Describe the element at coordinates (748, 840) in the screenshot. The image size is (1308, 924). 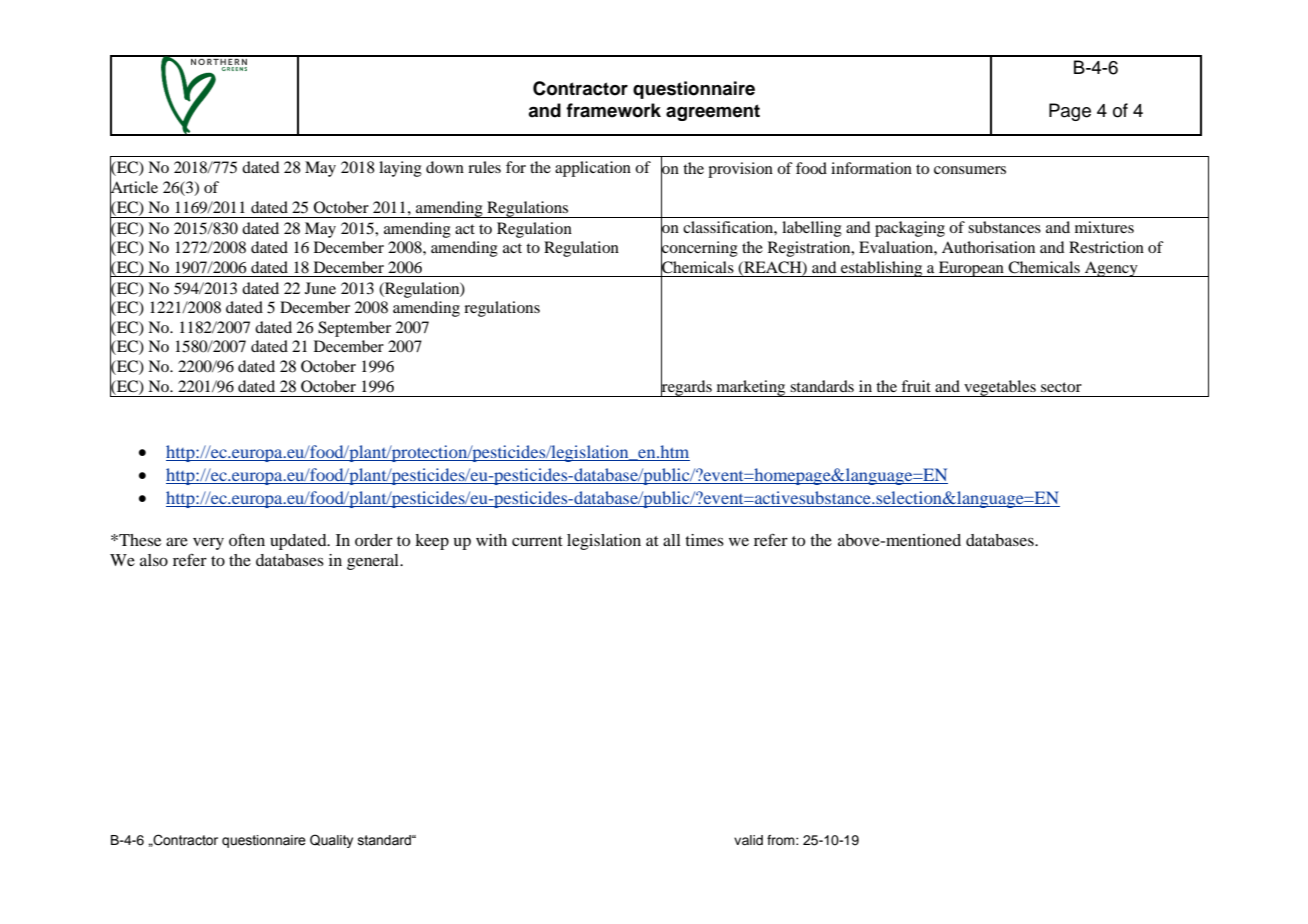
I see `valid` at that location.
